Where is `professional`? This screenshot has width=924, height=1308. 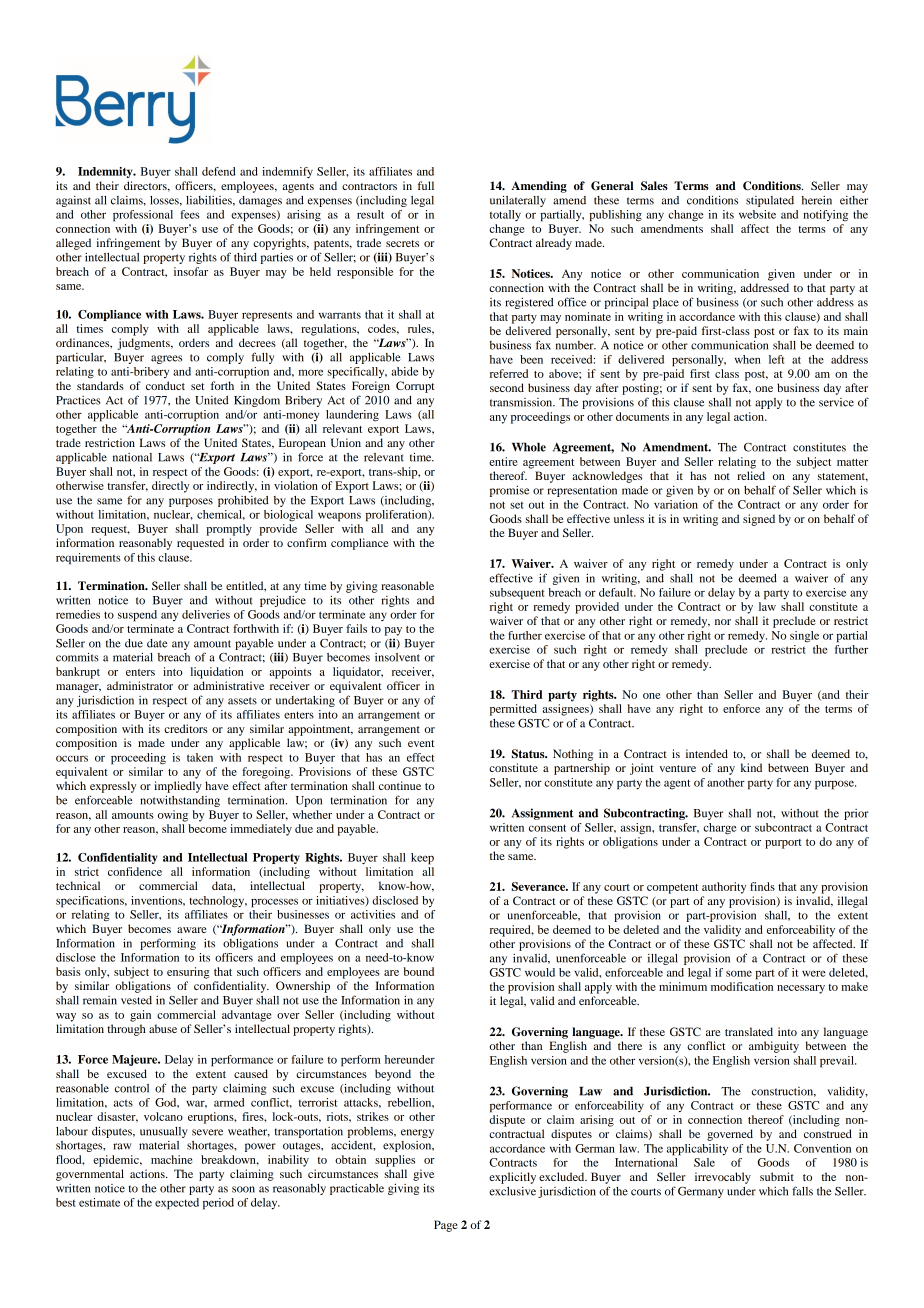 professional is located at coordinates (143, 216).
